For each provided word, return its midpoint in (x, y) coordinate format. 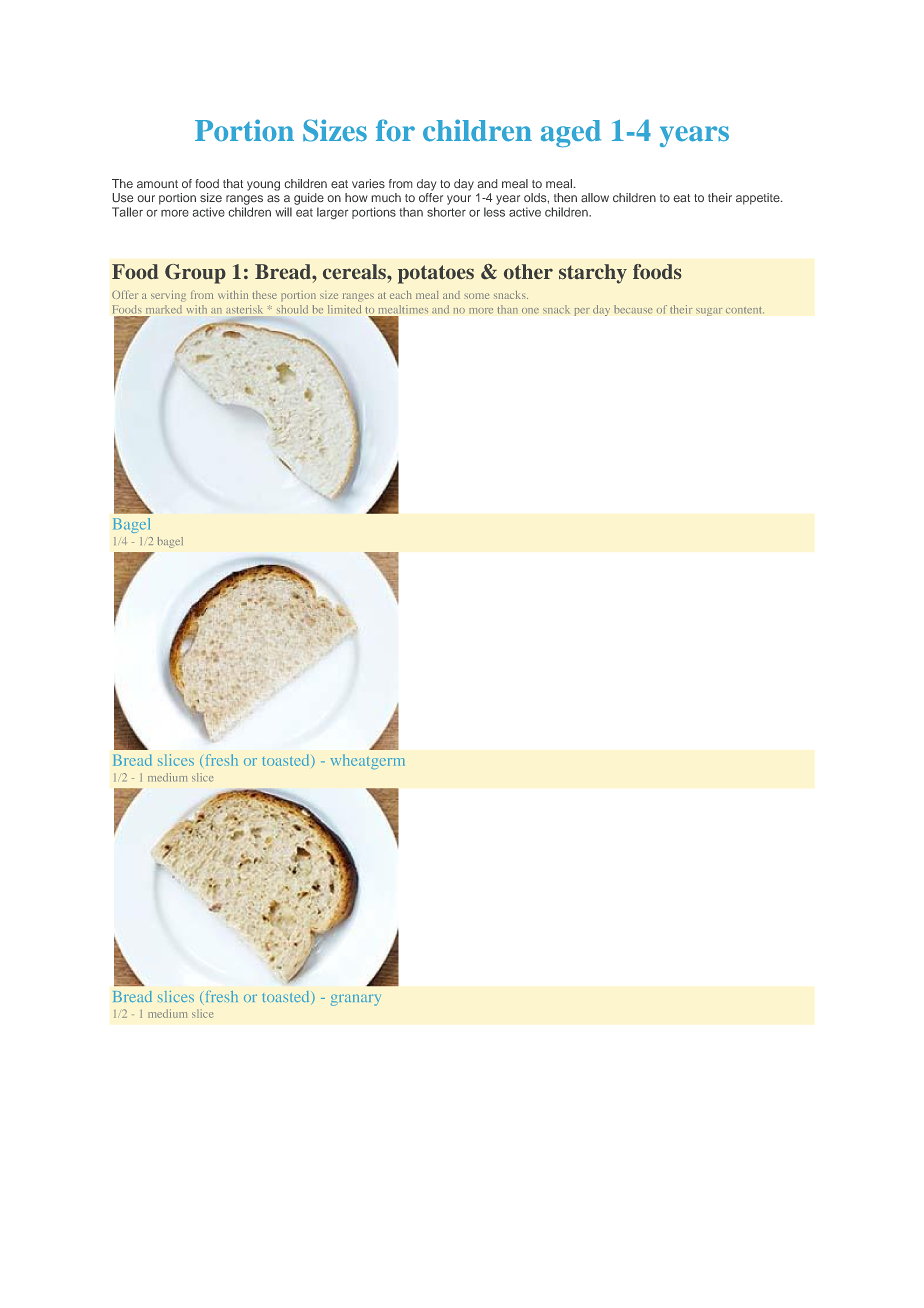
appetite (759, 199)
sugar (709, 312)
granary (356, 1000)
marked (164, 309)
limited (344, 309)
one (530, 311)
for (395, 130)
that (233, 183)
